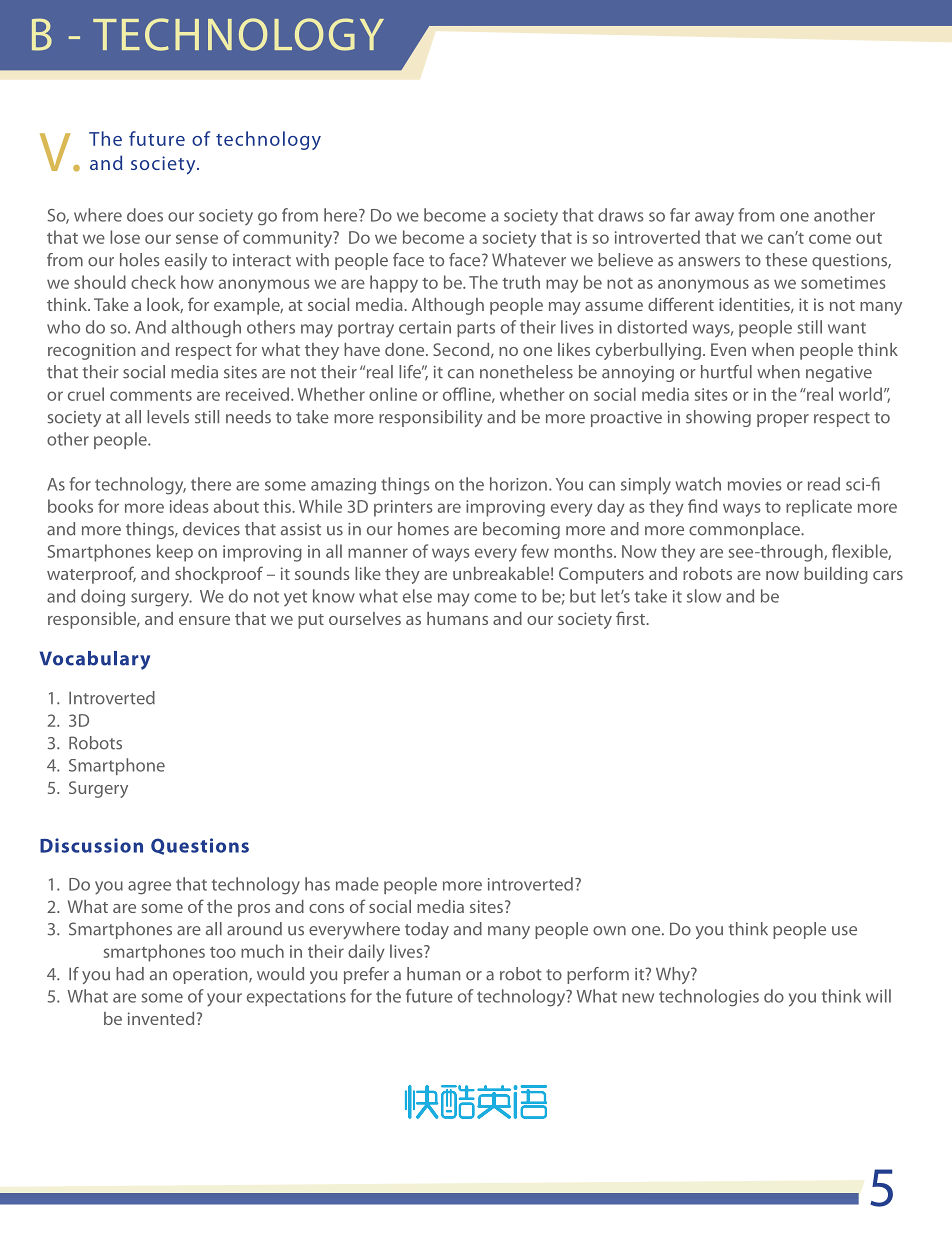 The width and height of the screenshot is (952, 1233). What do you see at coordinates (417, 596) in the screenshot?
I see `else` at bounding box center [417, 596].
